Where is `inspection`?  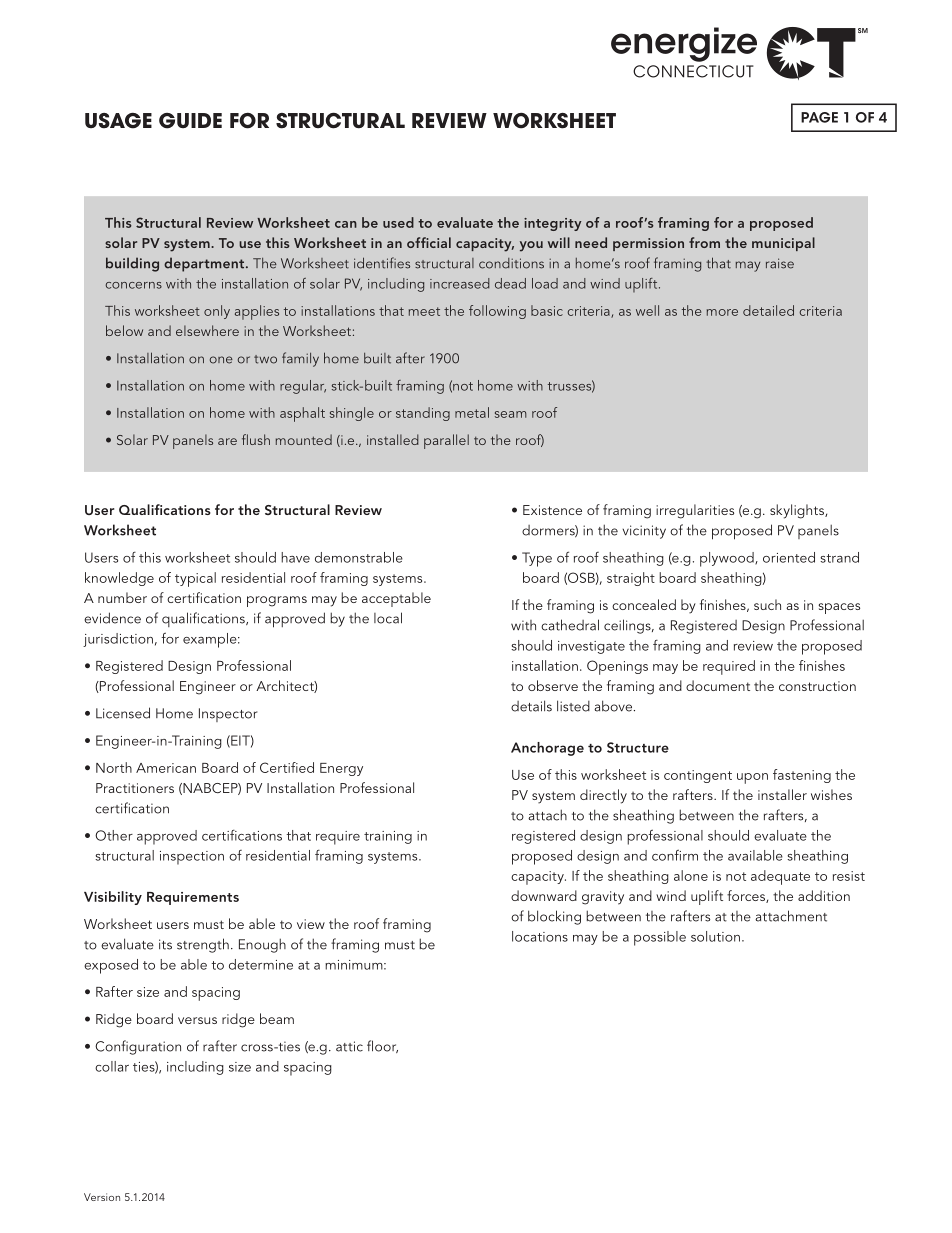 inspection is located at coordinates (192, 858).
